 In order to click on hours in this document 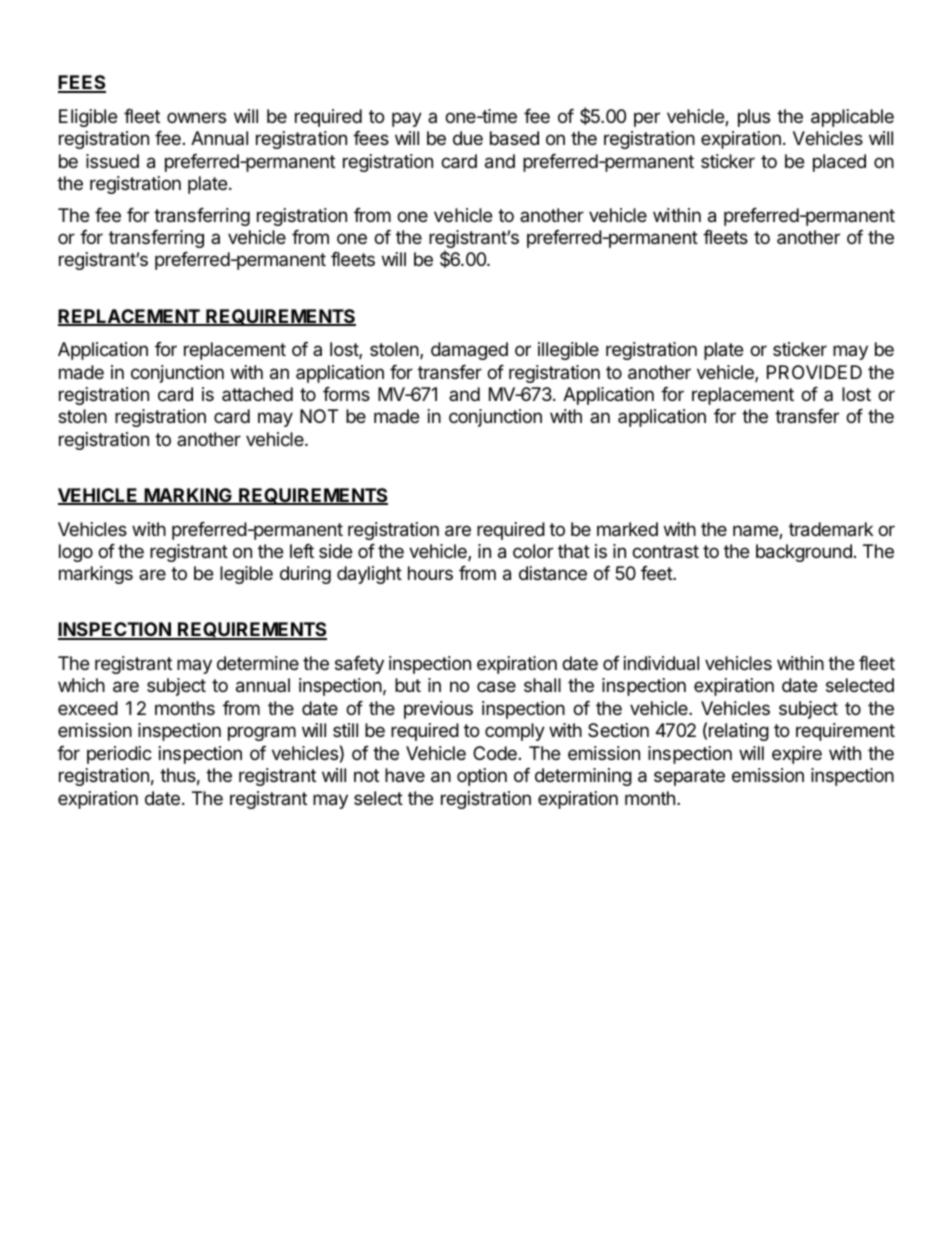, I will do `click(430, 573)`.
